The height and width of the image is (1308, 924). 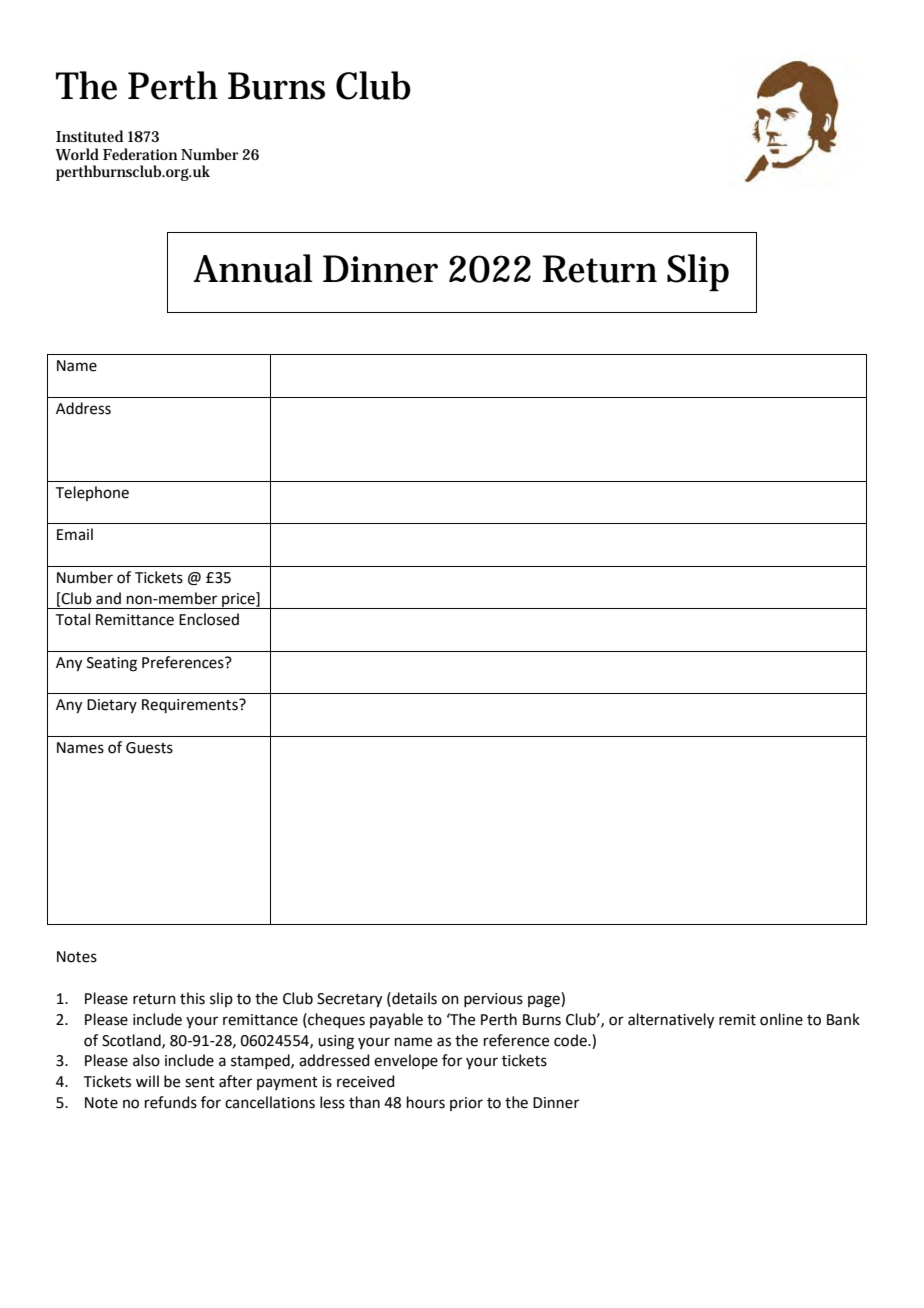 What do you see at coordinates (92, 493) in the image?
I see `Telephone` at bounding box center [92, 493].
